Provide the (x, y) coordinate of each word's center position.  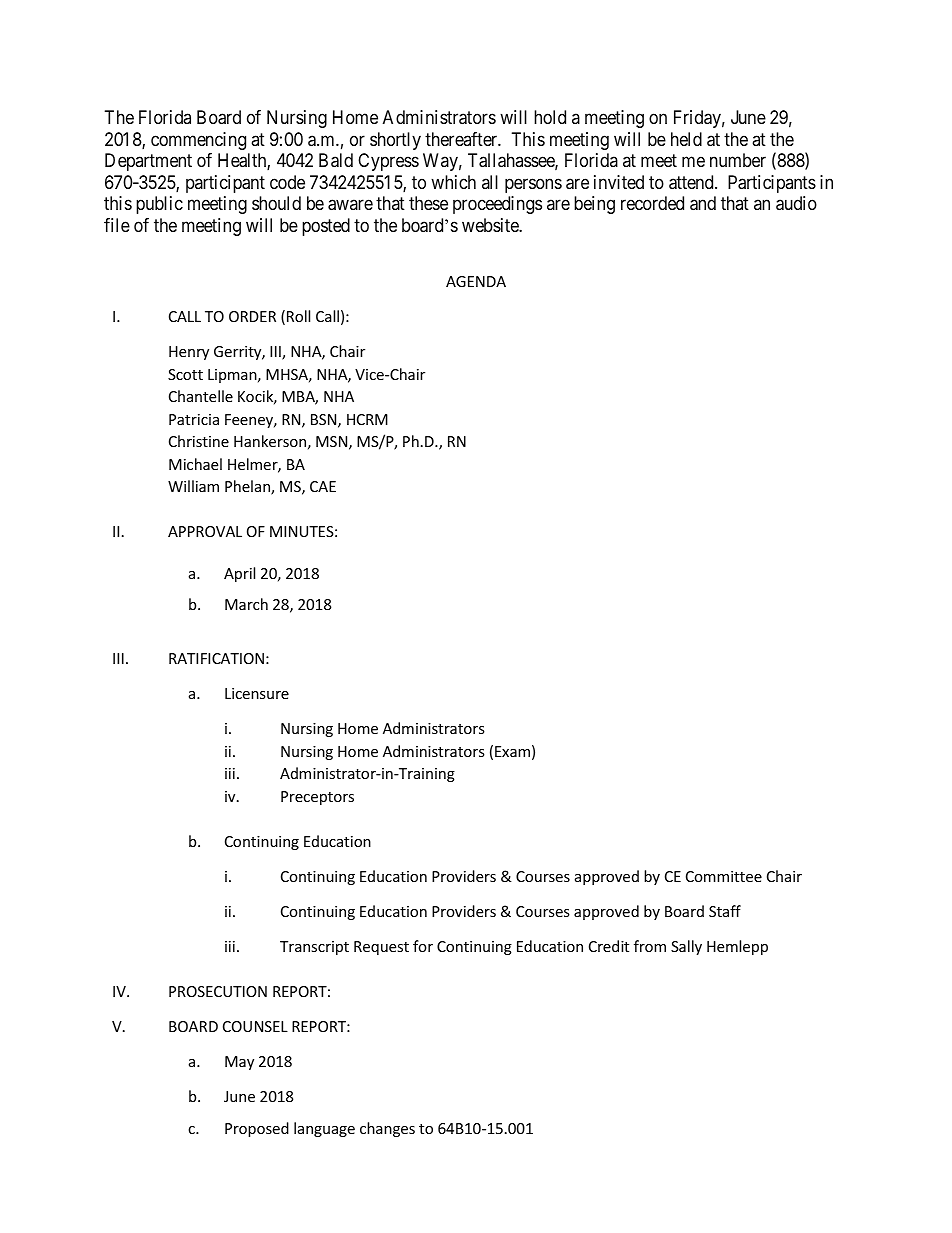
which (453, 182)
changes (387, 1129)
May (239, 1063)
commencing (198, 141)
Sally (686, 947)
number (738, 160)
